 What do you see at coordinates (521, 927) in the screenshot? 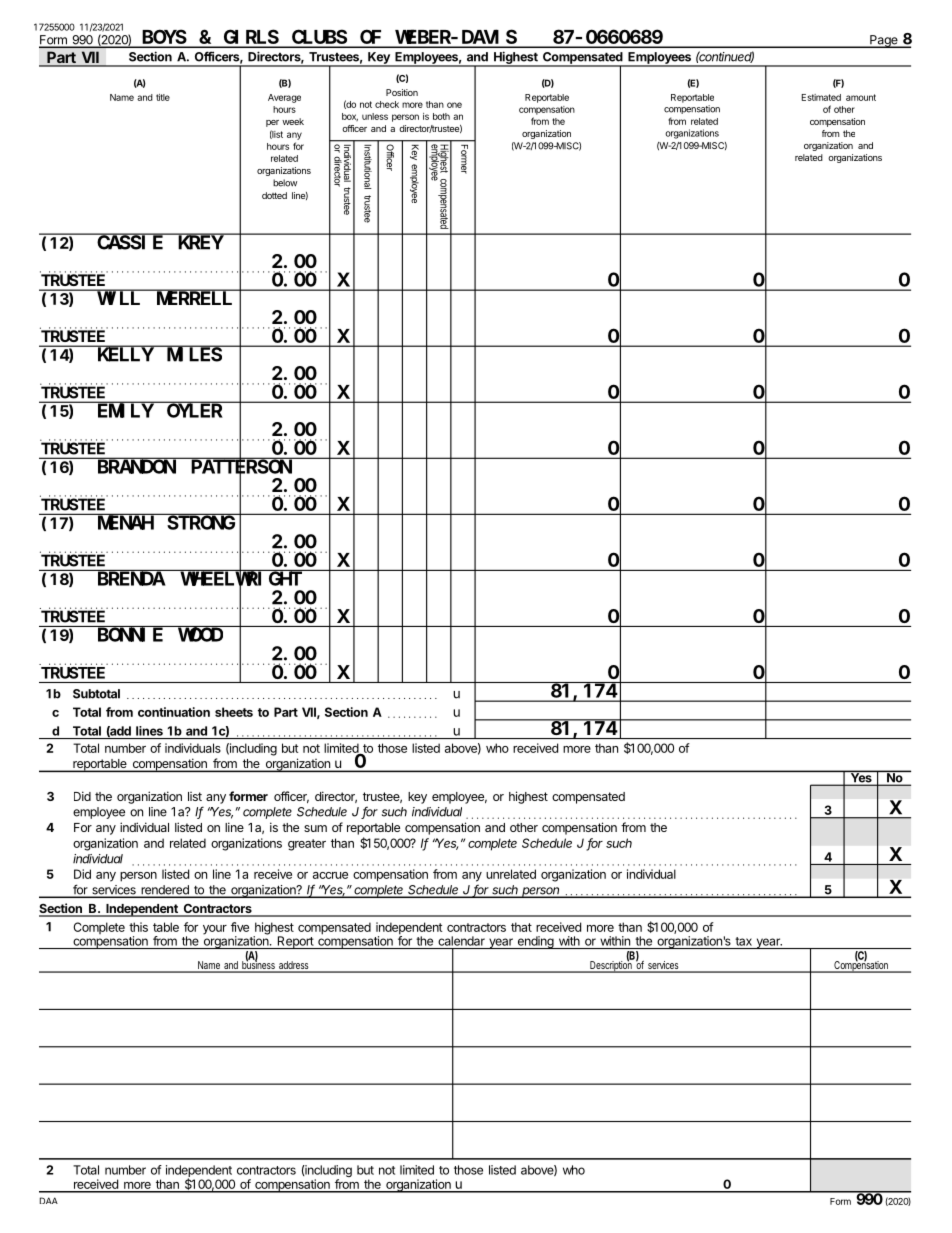
I see `that` at bounding box center [521, 927].
